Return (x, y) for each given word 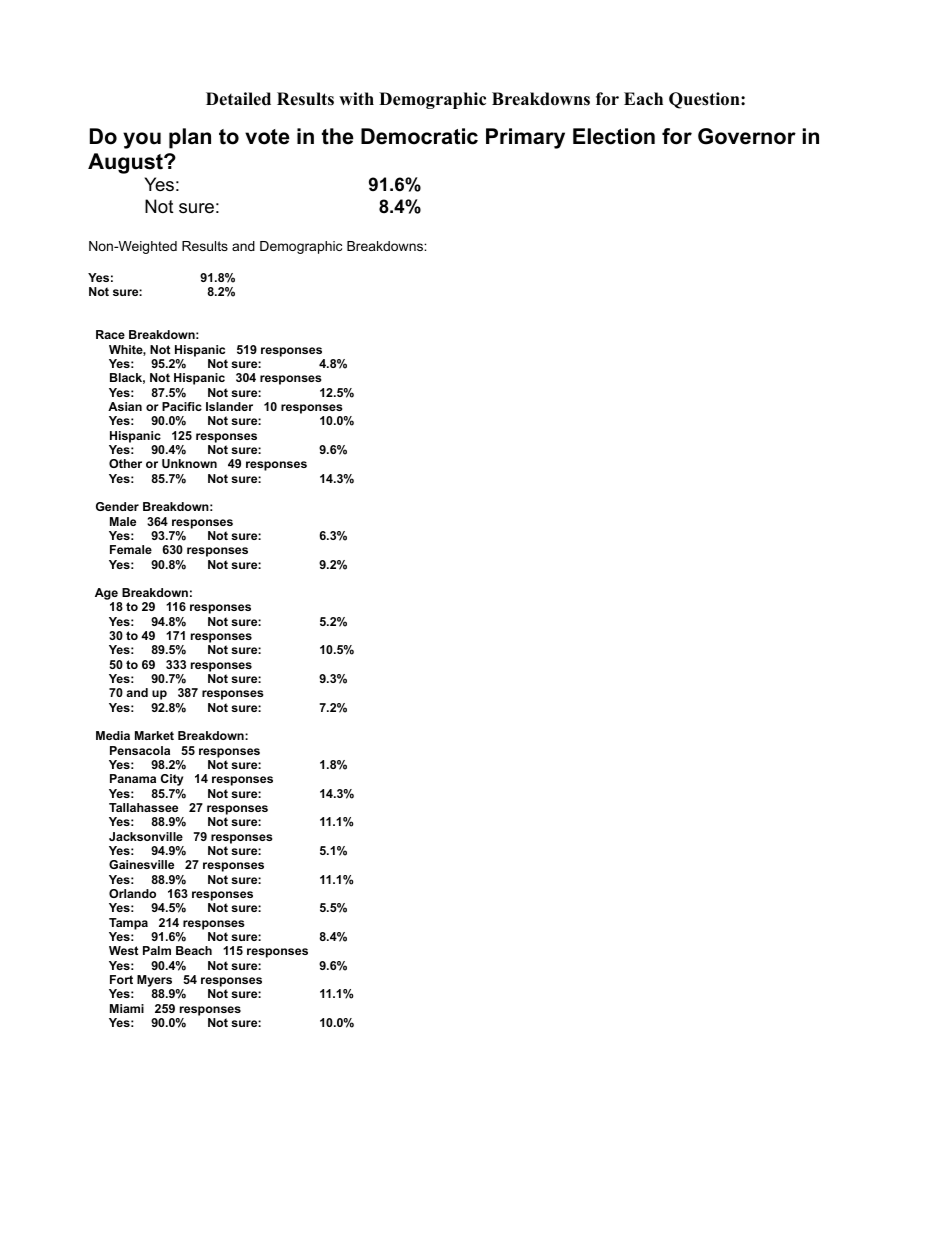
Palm (157, 950)
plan (190, 138)
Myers (154, 981)
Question (705, 100)
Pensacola (140, 750)
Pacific (182, 406)
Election (614, 136)
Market (154, 735)
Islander (229, 406)
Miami (127, 1008)
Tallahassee (143, 807)
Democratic (419, 136)
